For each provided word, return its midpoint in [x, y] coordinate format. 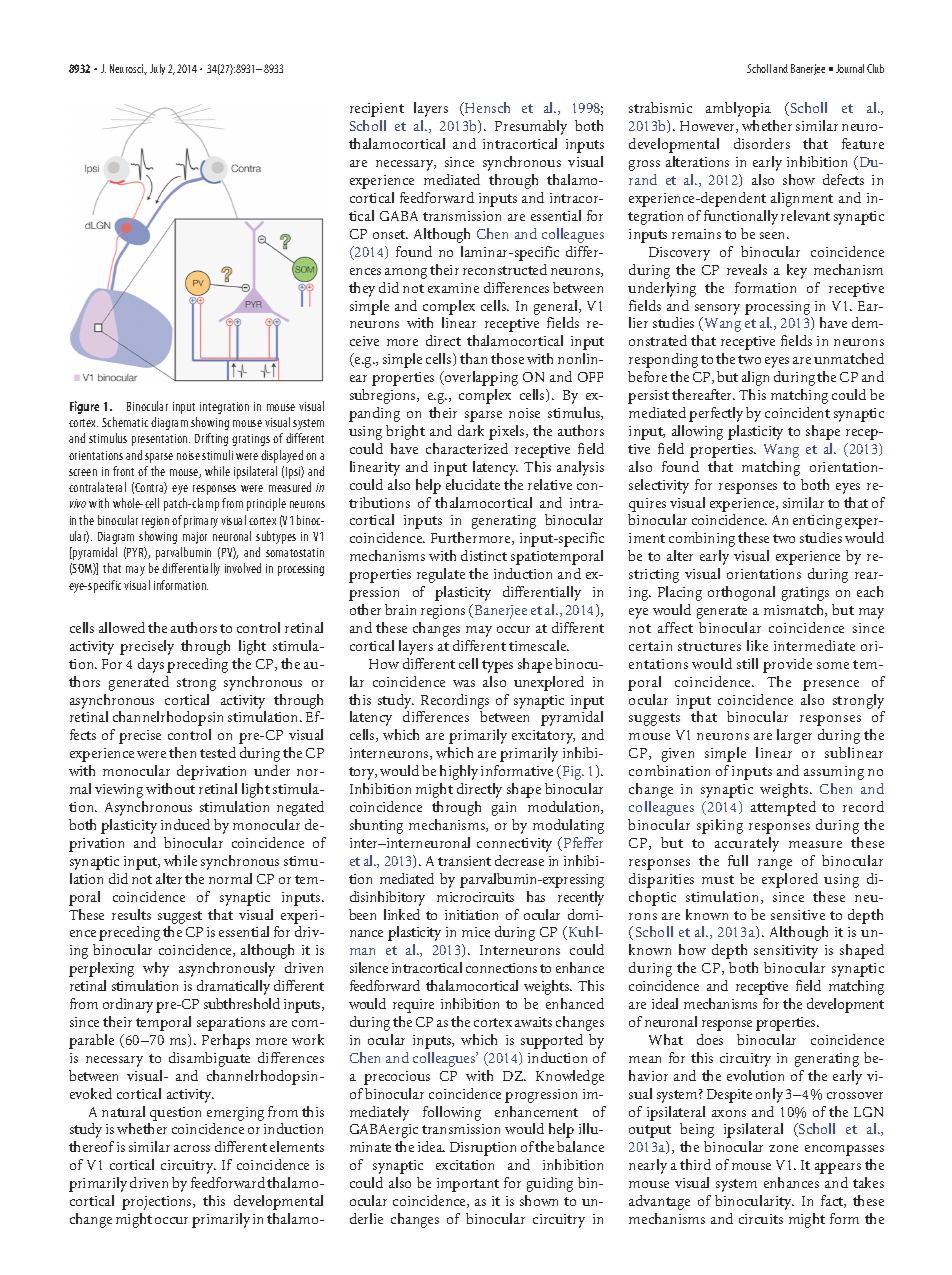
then [182, 752]
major [195, 538]
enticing [817, 522]
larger [794, 736]
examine [453, 288]
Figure [84, 407]
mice [476, 932]
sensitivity [786, 952]
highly [459, 772]
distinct [484, 555]
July [157, 69]
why [156, 969]
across [192, 1148]
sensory [717, 309]
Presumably [531, 127]
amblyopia [738, 109]
